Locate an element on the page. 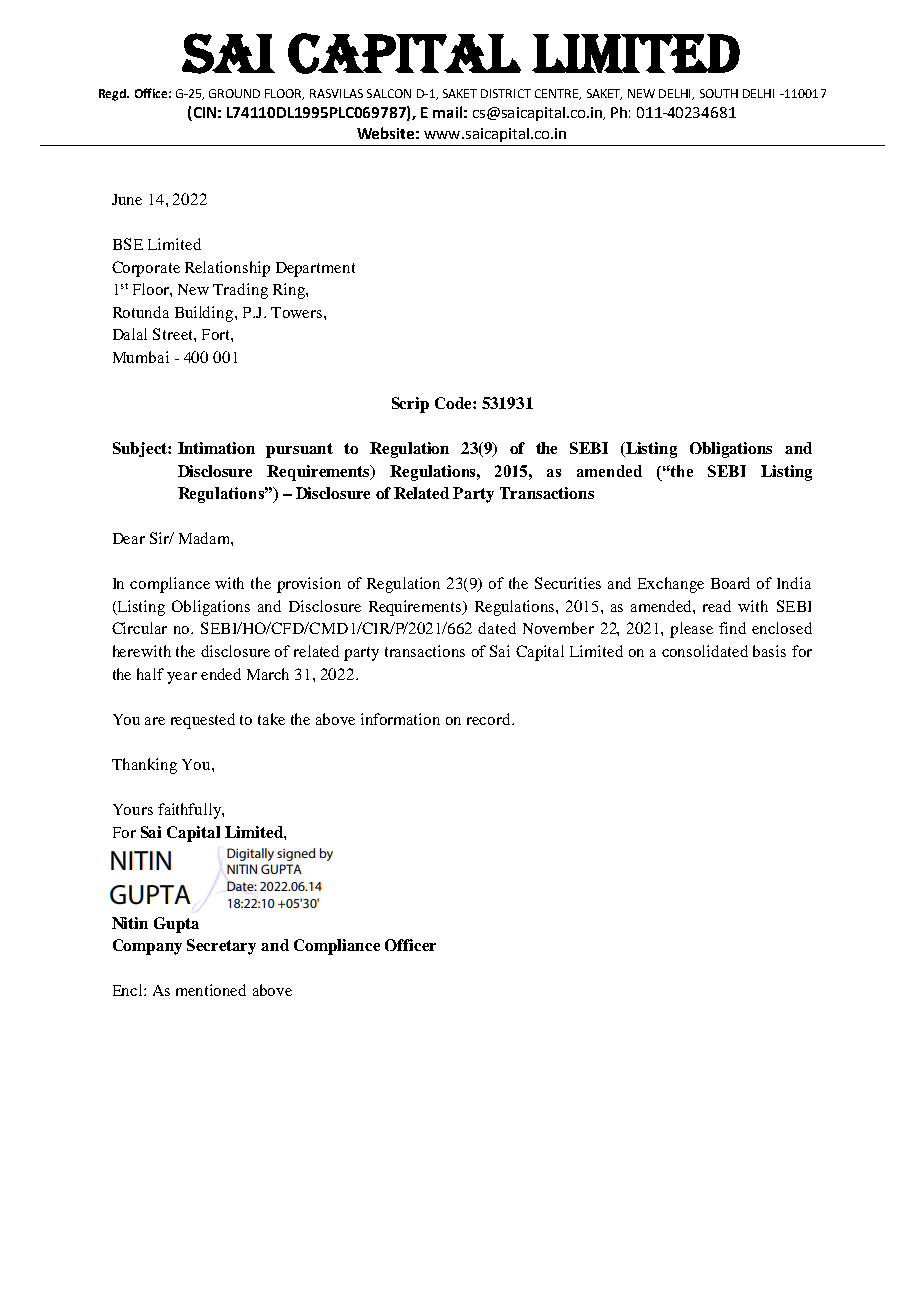  record is located at coordinates (490, 719).
